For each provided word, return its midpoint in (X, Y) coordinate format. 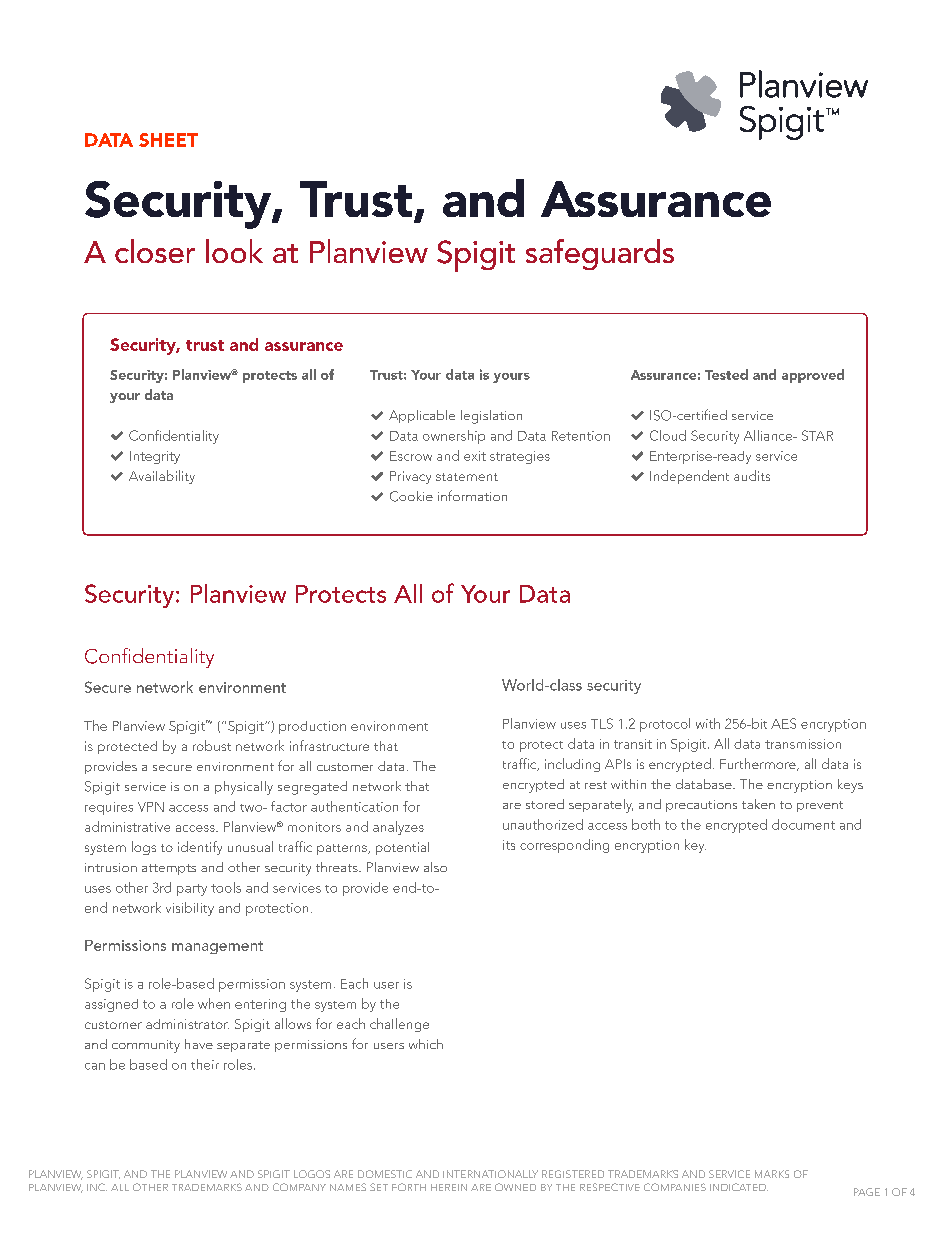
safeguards (600, 254)
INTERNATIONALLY (490, 1174)
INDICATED (739, 1187)
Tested (726, 374)
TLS (602, 723)
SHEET (168, 140)
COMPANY (299, 1187)
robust (212, 745)
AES (783, 723)
